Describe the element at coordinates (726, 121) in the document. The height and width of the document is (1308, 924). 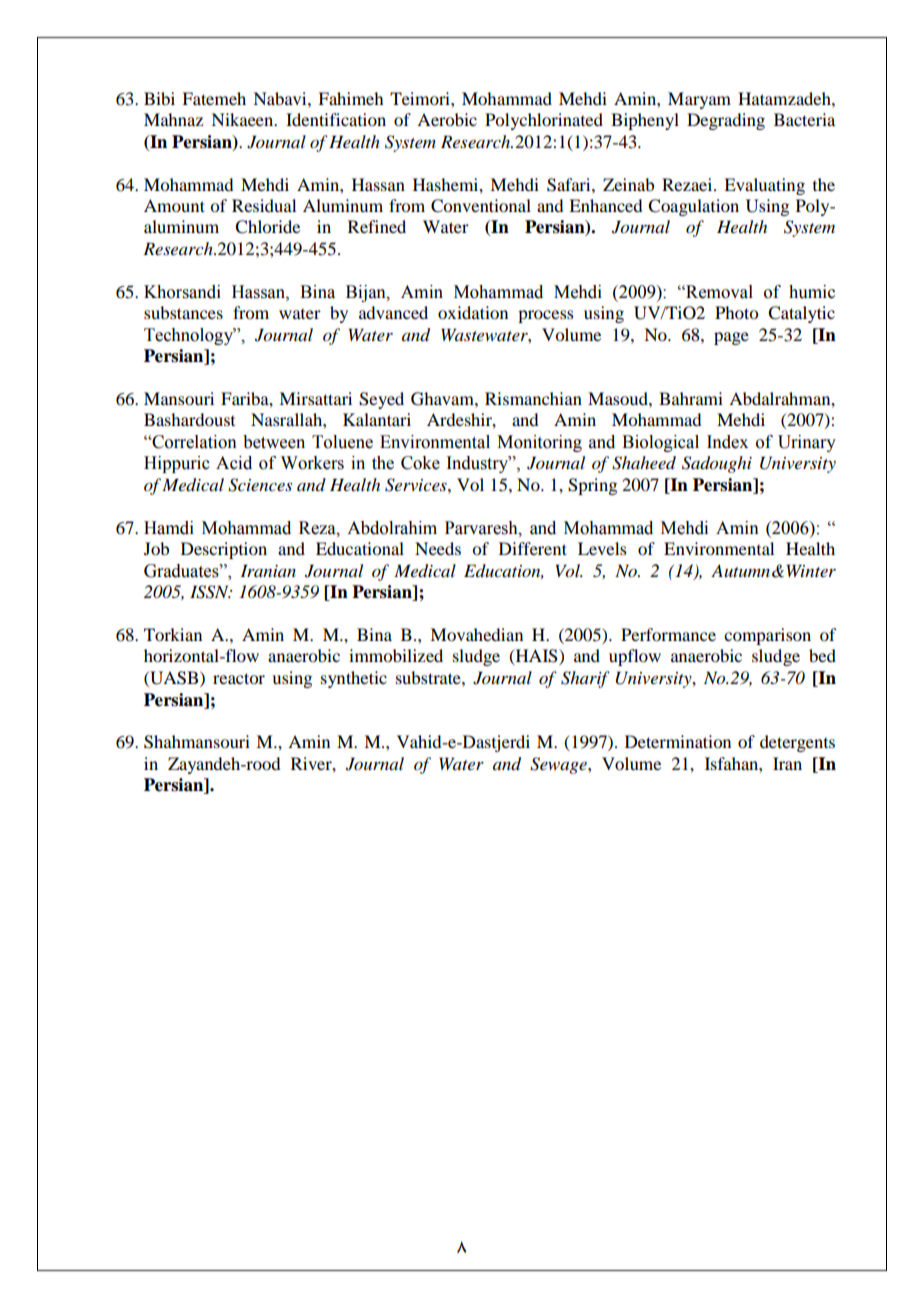
I see `Degrading` at that location.
